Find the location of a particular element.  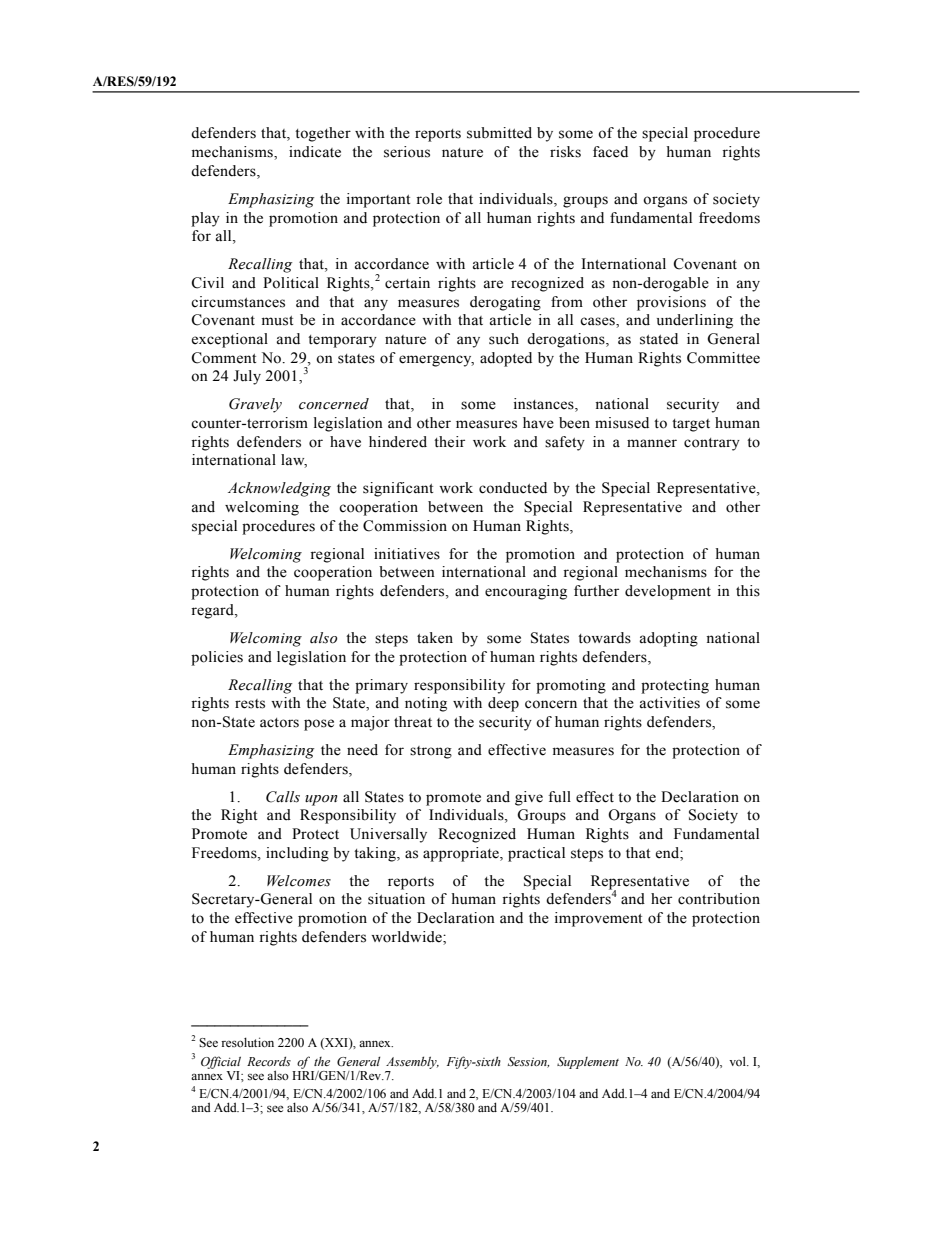

resolution is located at coordinates (247, 1042).
